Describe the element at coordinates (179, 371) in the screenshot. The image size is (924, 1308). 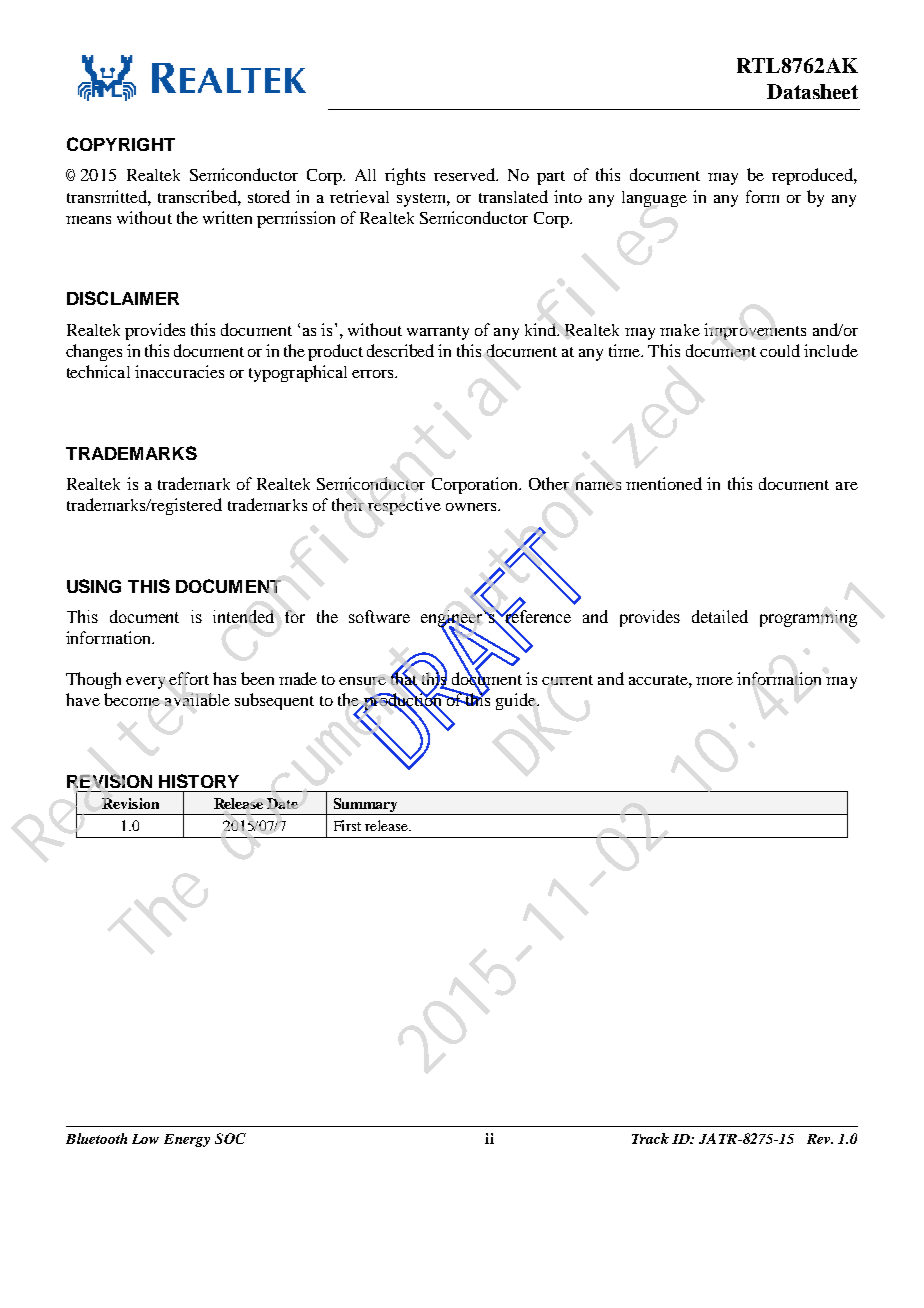
I see `inaccuracies` at that location.
